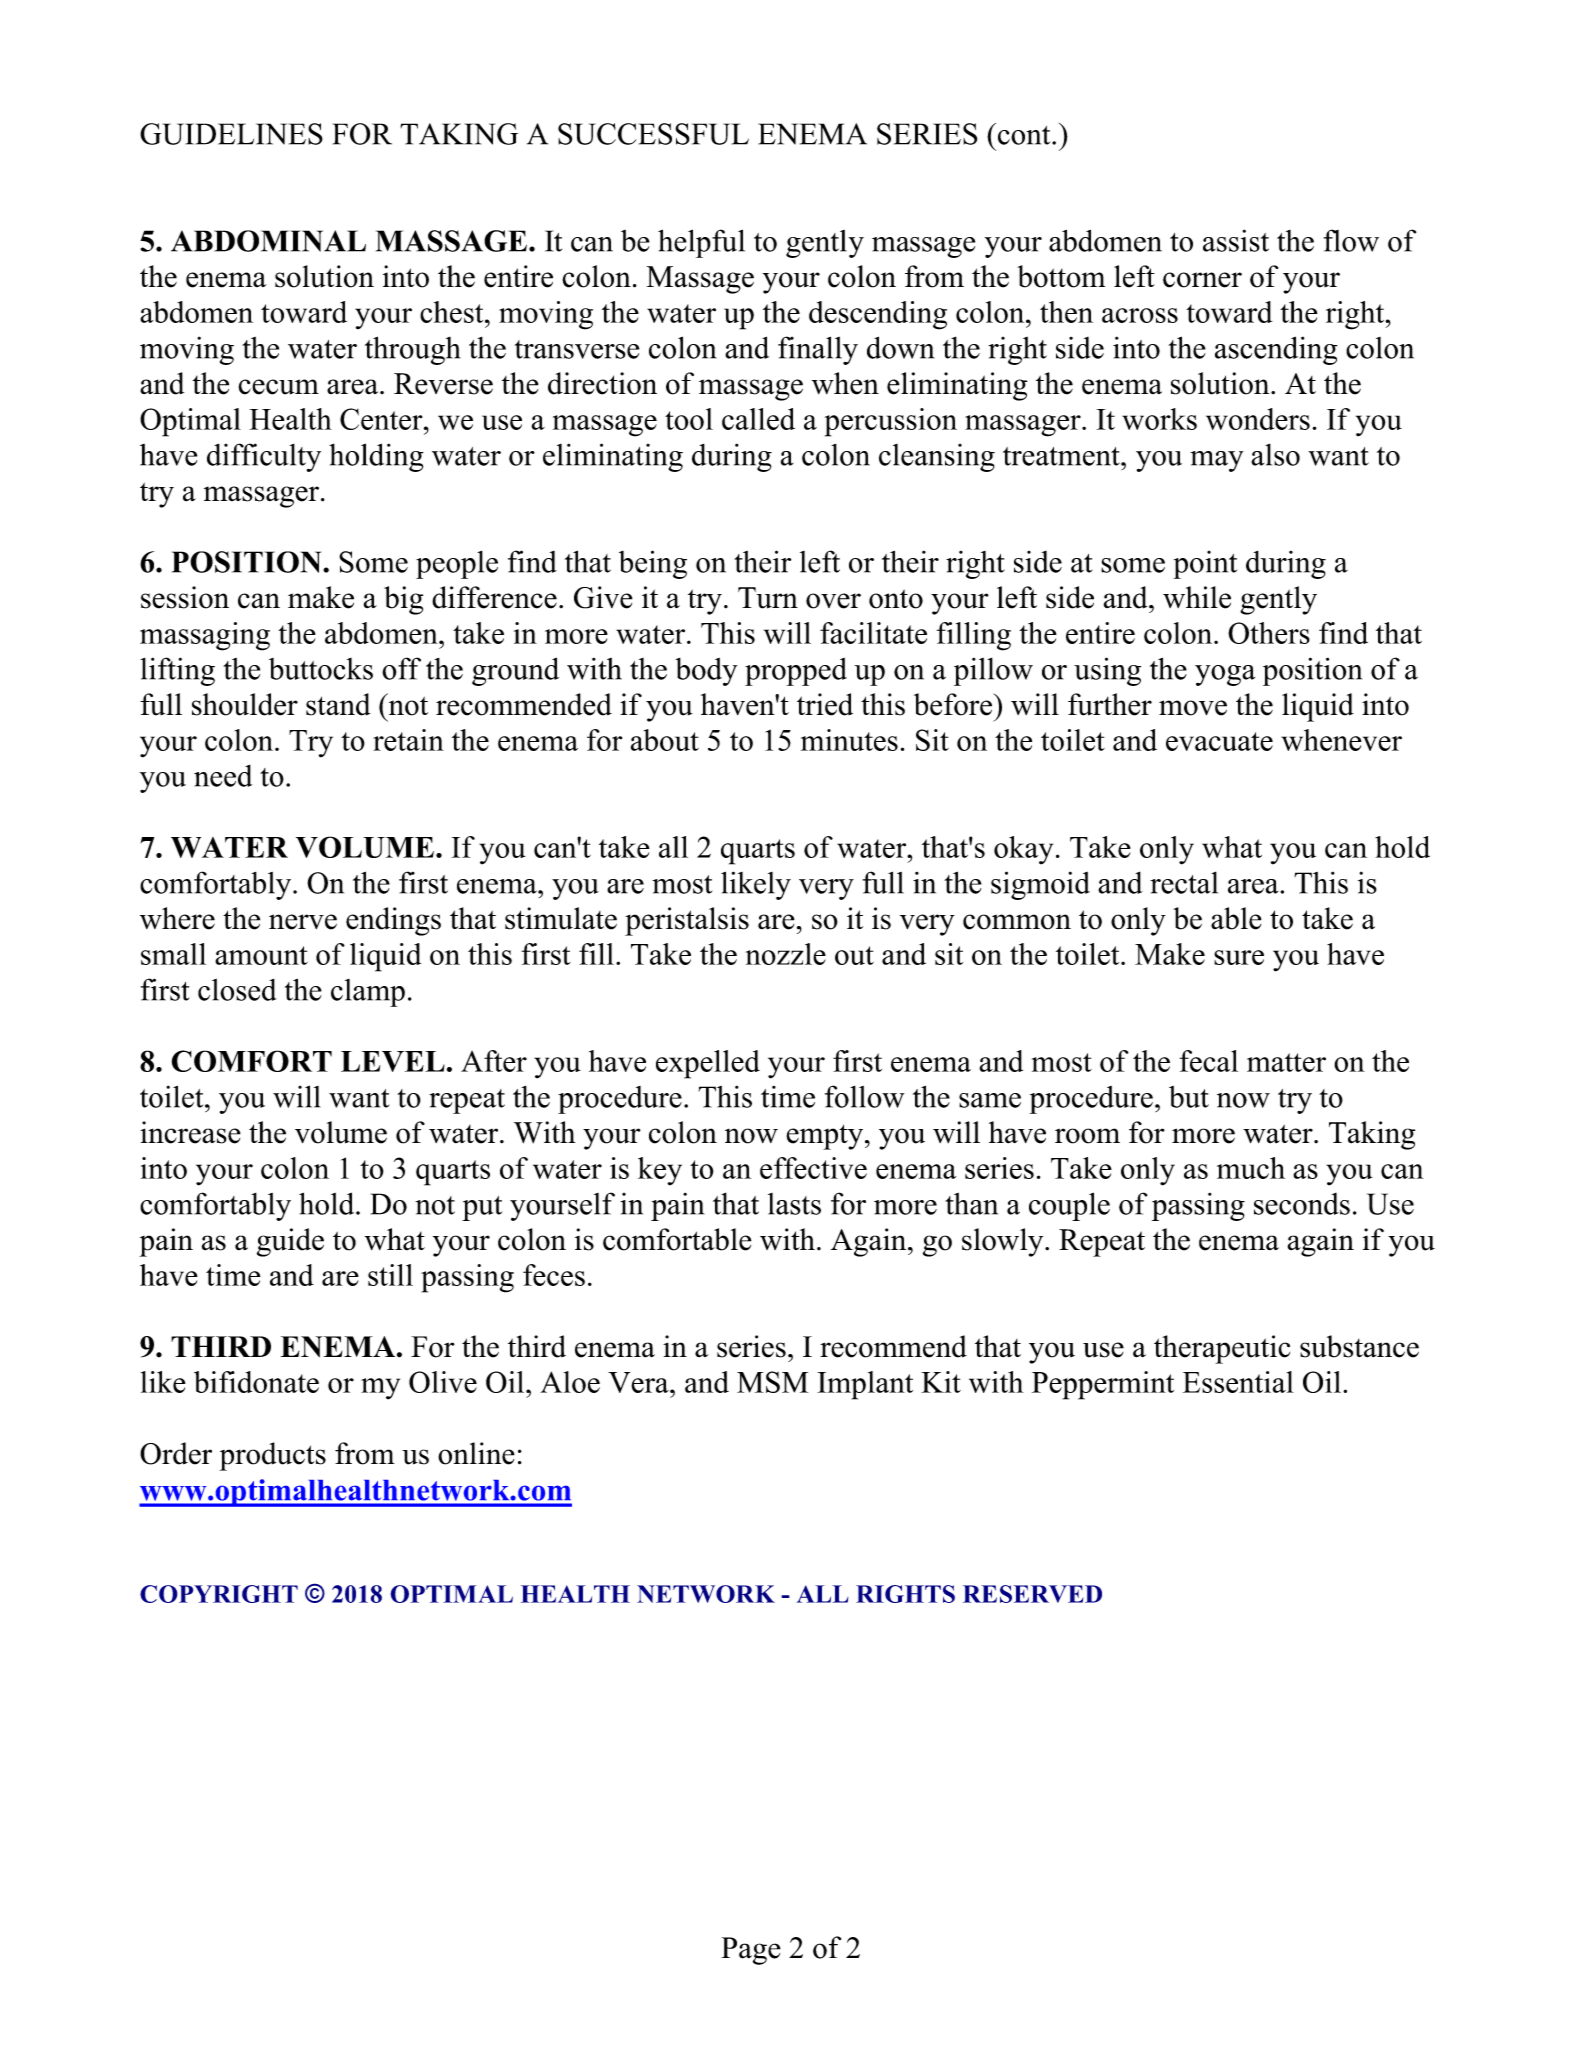  Describe the element at coordinates (268, 241) in the image. I see `ABDOMINAL` at that location.
